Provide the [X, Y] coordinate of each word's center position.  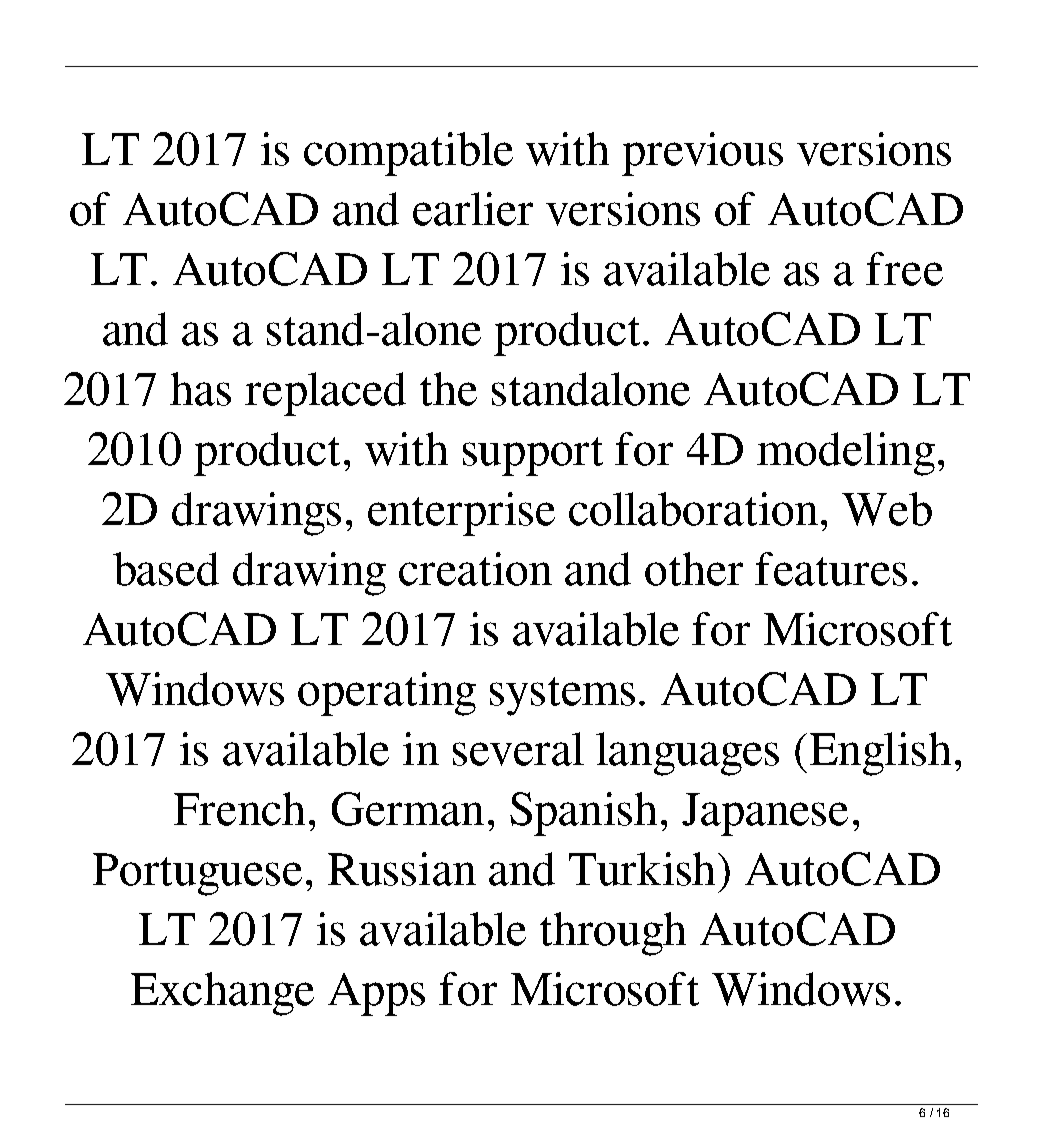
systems [562, 696]
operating [387, 694]
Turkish [644, 869]
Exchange [222, 994]
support [533, 456]
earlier [473, 209]
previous [702, 154]
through [613, 934]
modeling [846, 454]
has [200, 389]
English [880, 754]
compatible [408, 154]
